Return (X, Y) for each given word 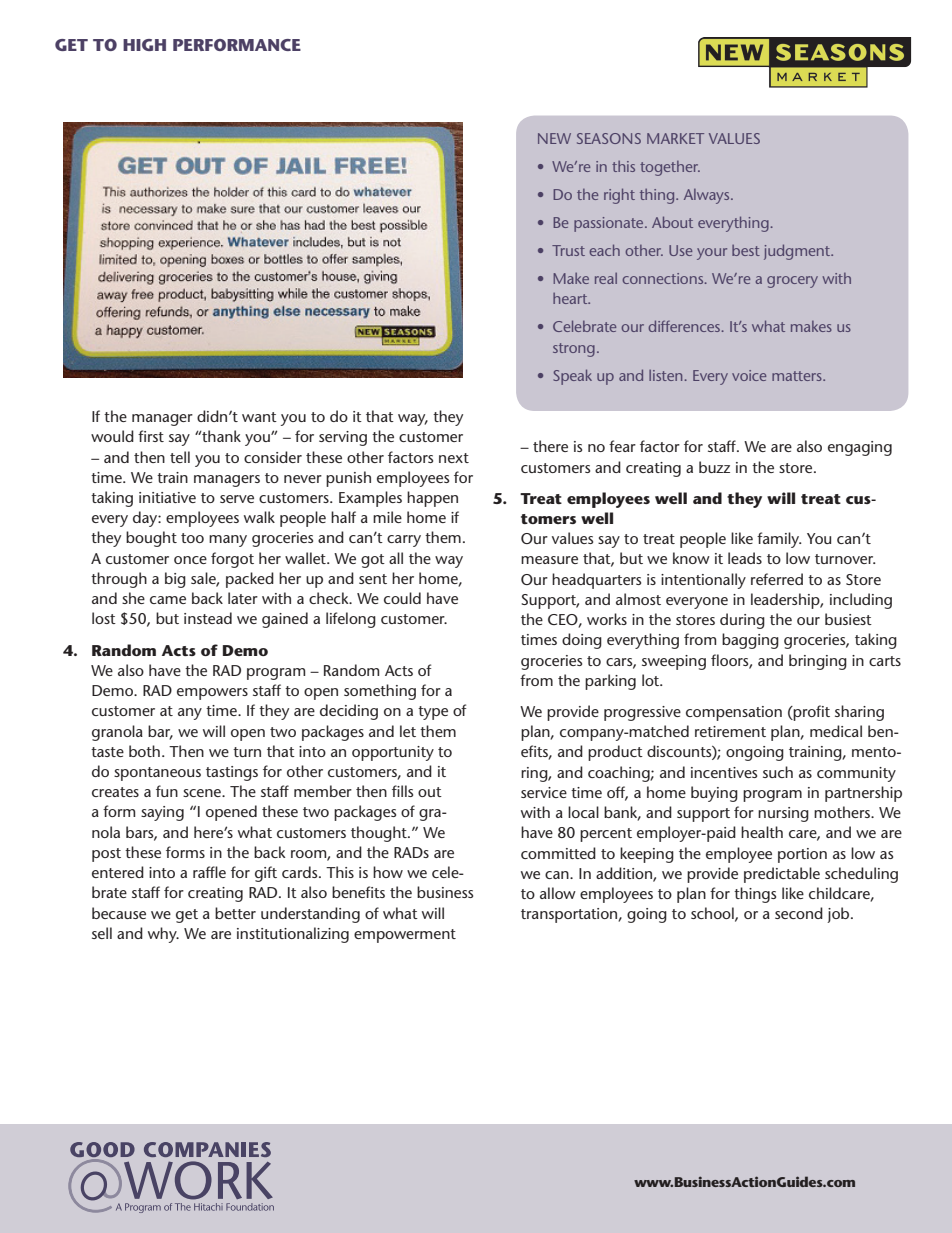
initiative (167, 497)
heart (571, 298)
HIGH (144, 45)
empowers (212, 694)
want (259, 417)
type (433, 713)
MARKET (675, 138)
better (235, 913)
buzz (714, 467)
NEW (554, 138)
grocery (792, 282)
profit (811, 713)
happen (432, 499)
